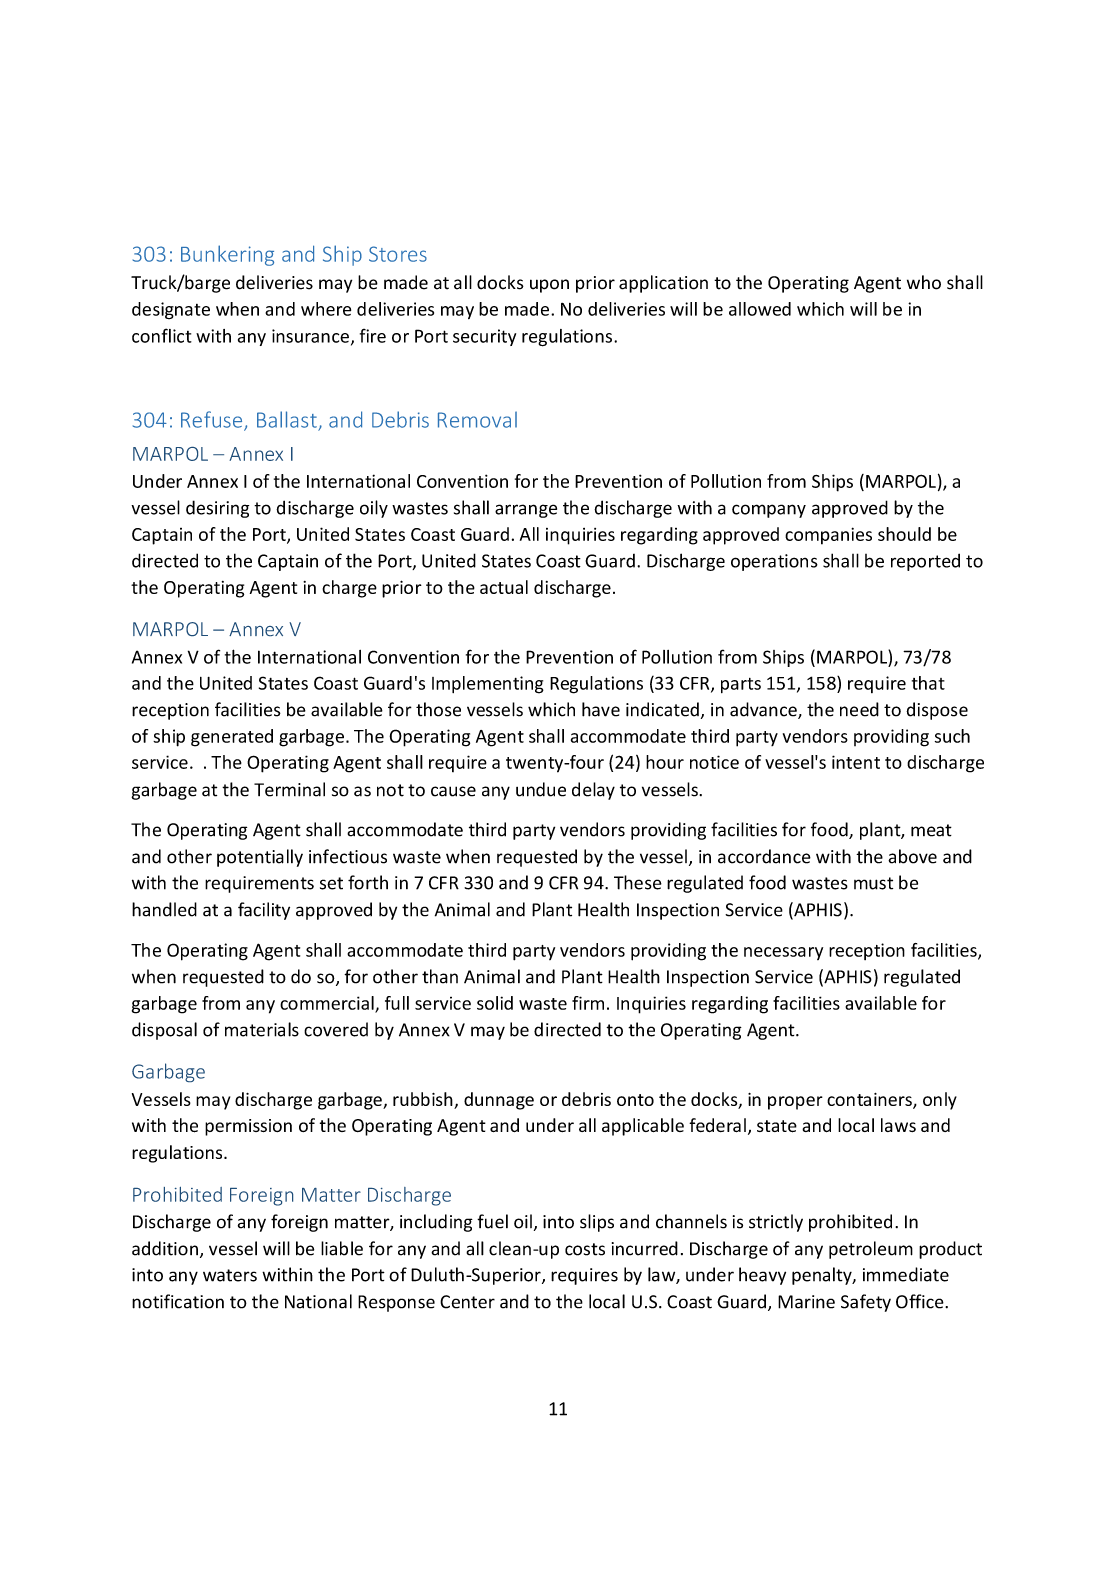 Image resolution: width=1115 pixels, height=1577 pixels. What do you see at coordinates (326, 309) in the page?
I see `where` at bounding box center [326, 309].
